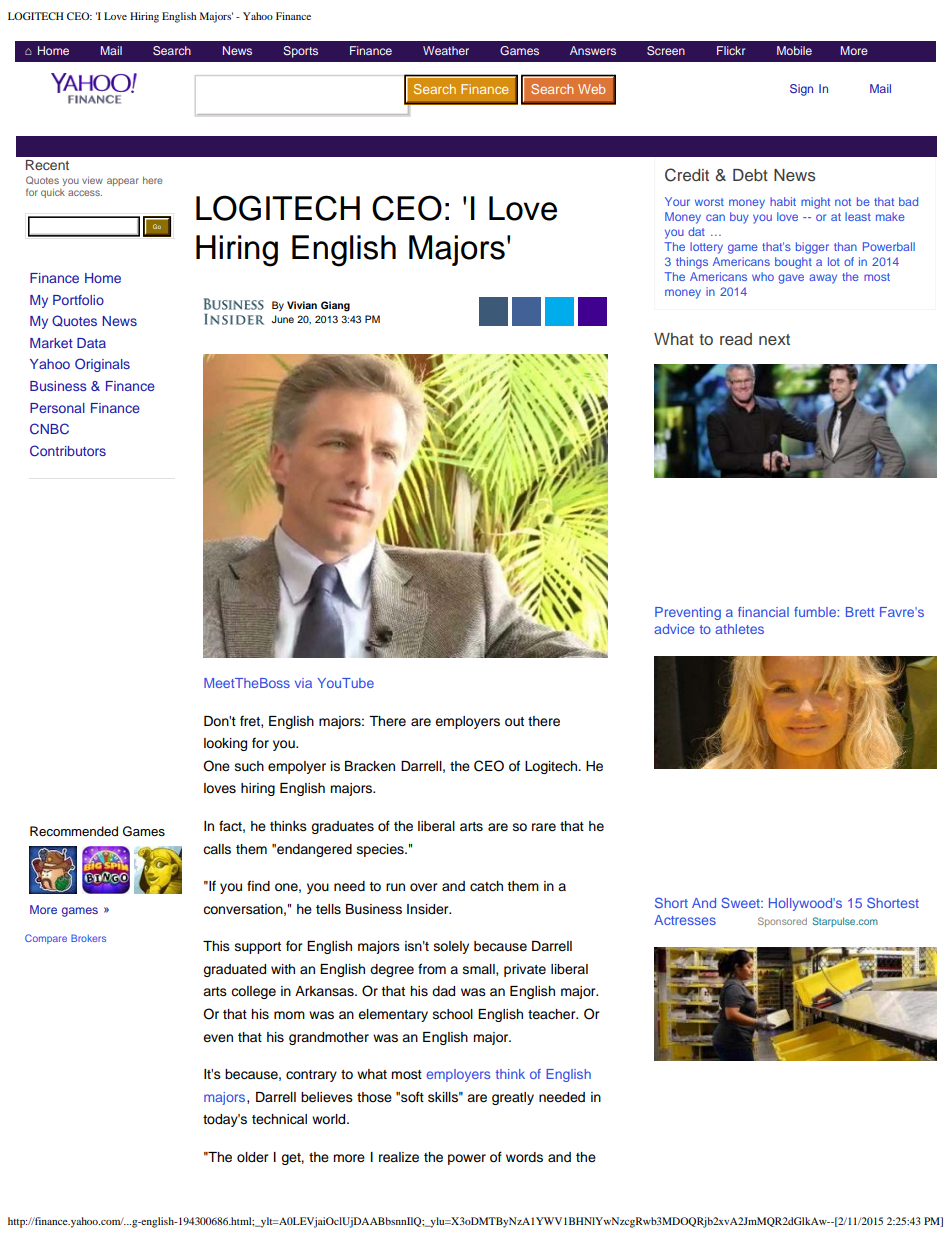  Describe the element at coordinates (815, 612) in the image. I see `fumble` at that location.
